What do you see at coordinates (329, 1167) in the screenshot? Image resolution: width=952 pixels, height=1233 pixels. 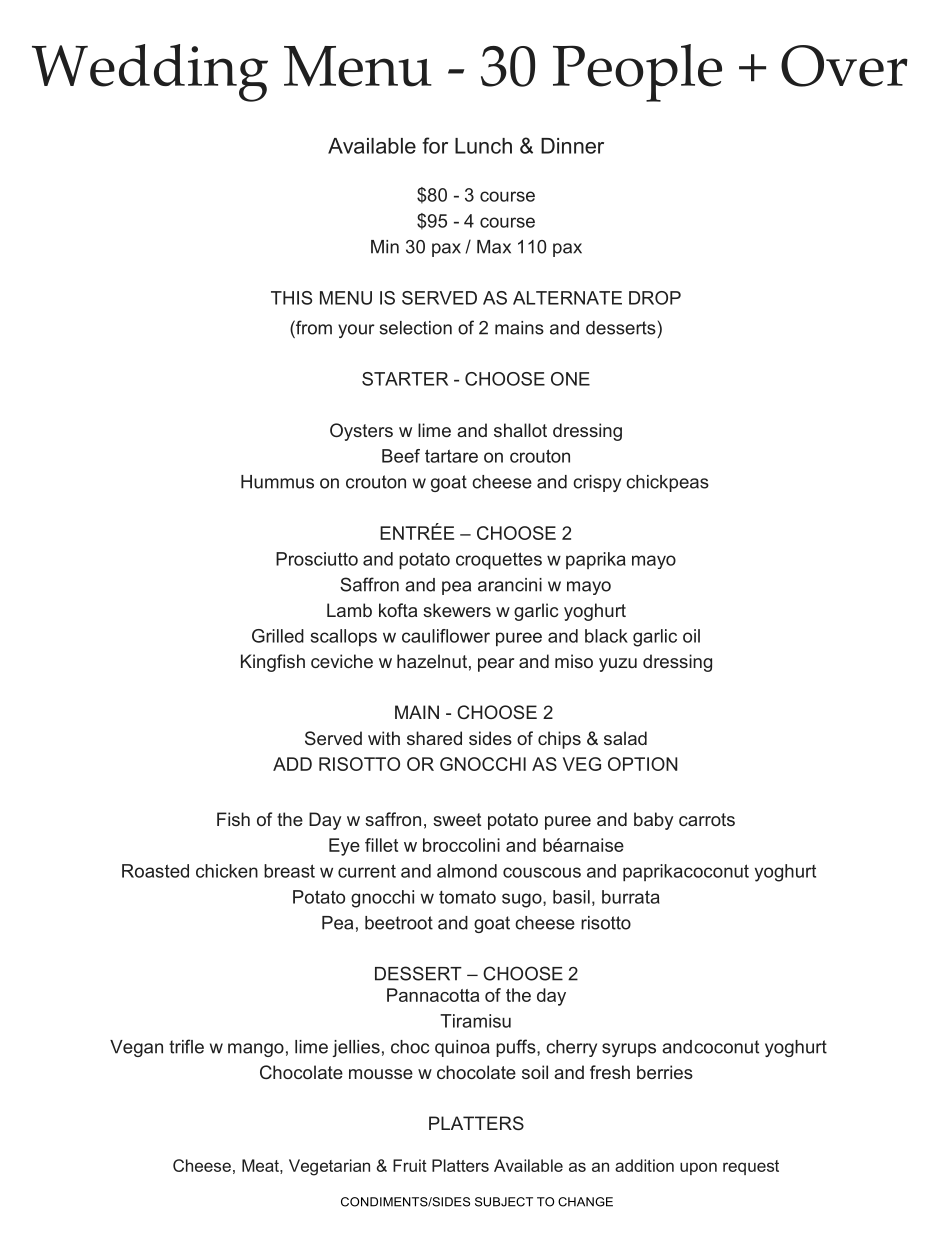 I see `Vegetarian` at bounding box center [329, 1167].
